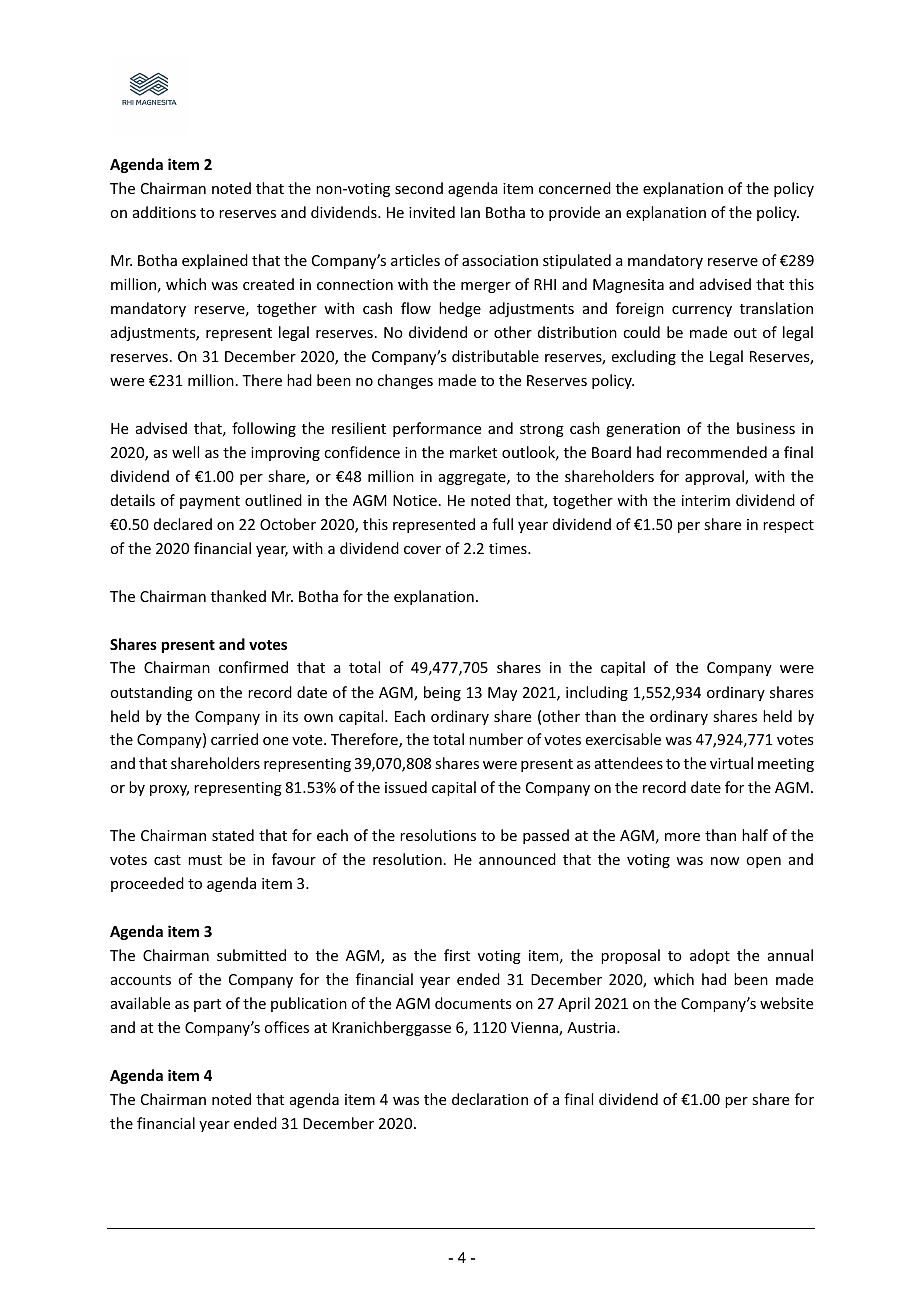 The height and width of the page is (1308, 924). What do you see at coordinates (253, 667) in the page?
I see `confirmed` at bounding box center [253, 667].
